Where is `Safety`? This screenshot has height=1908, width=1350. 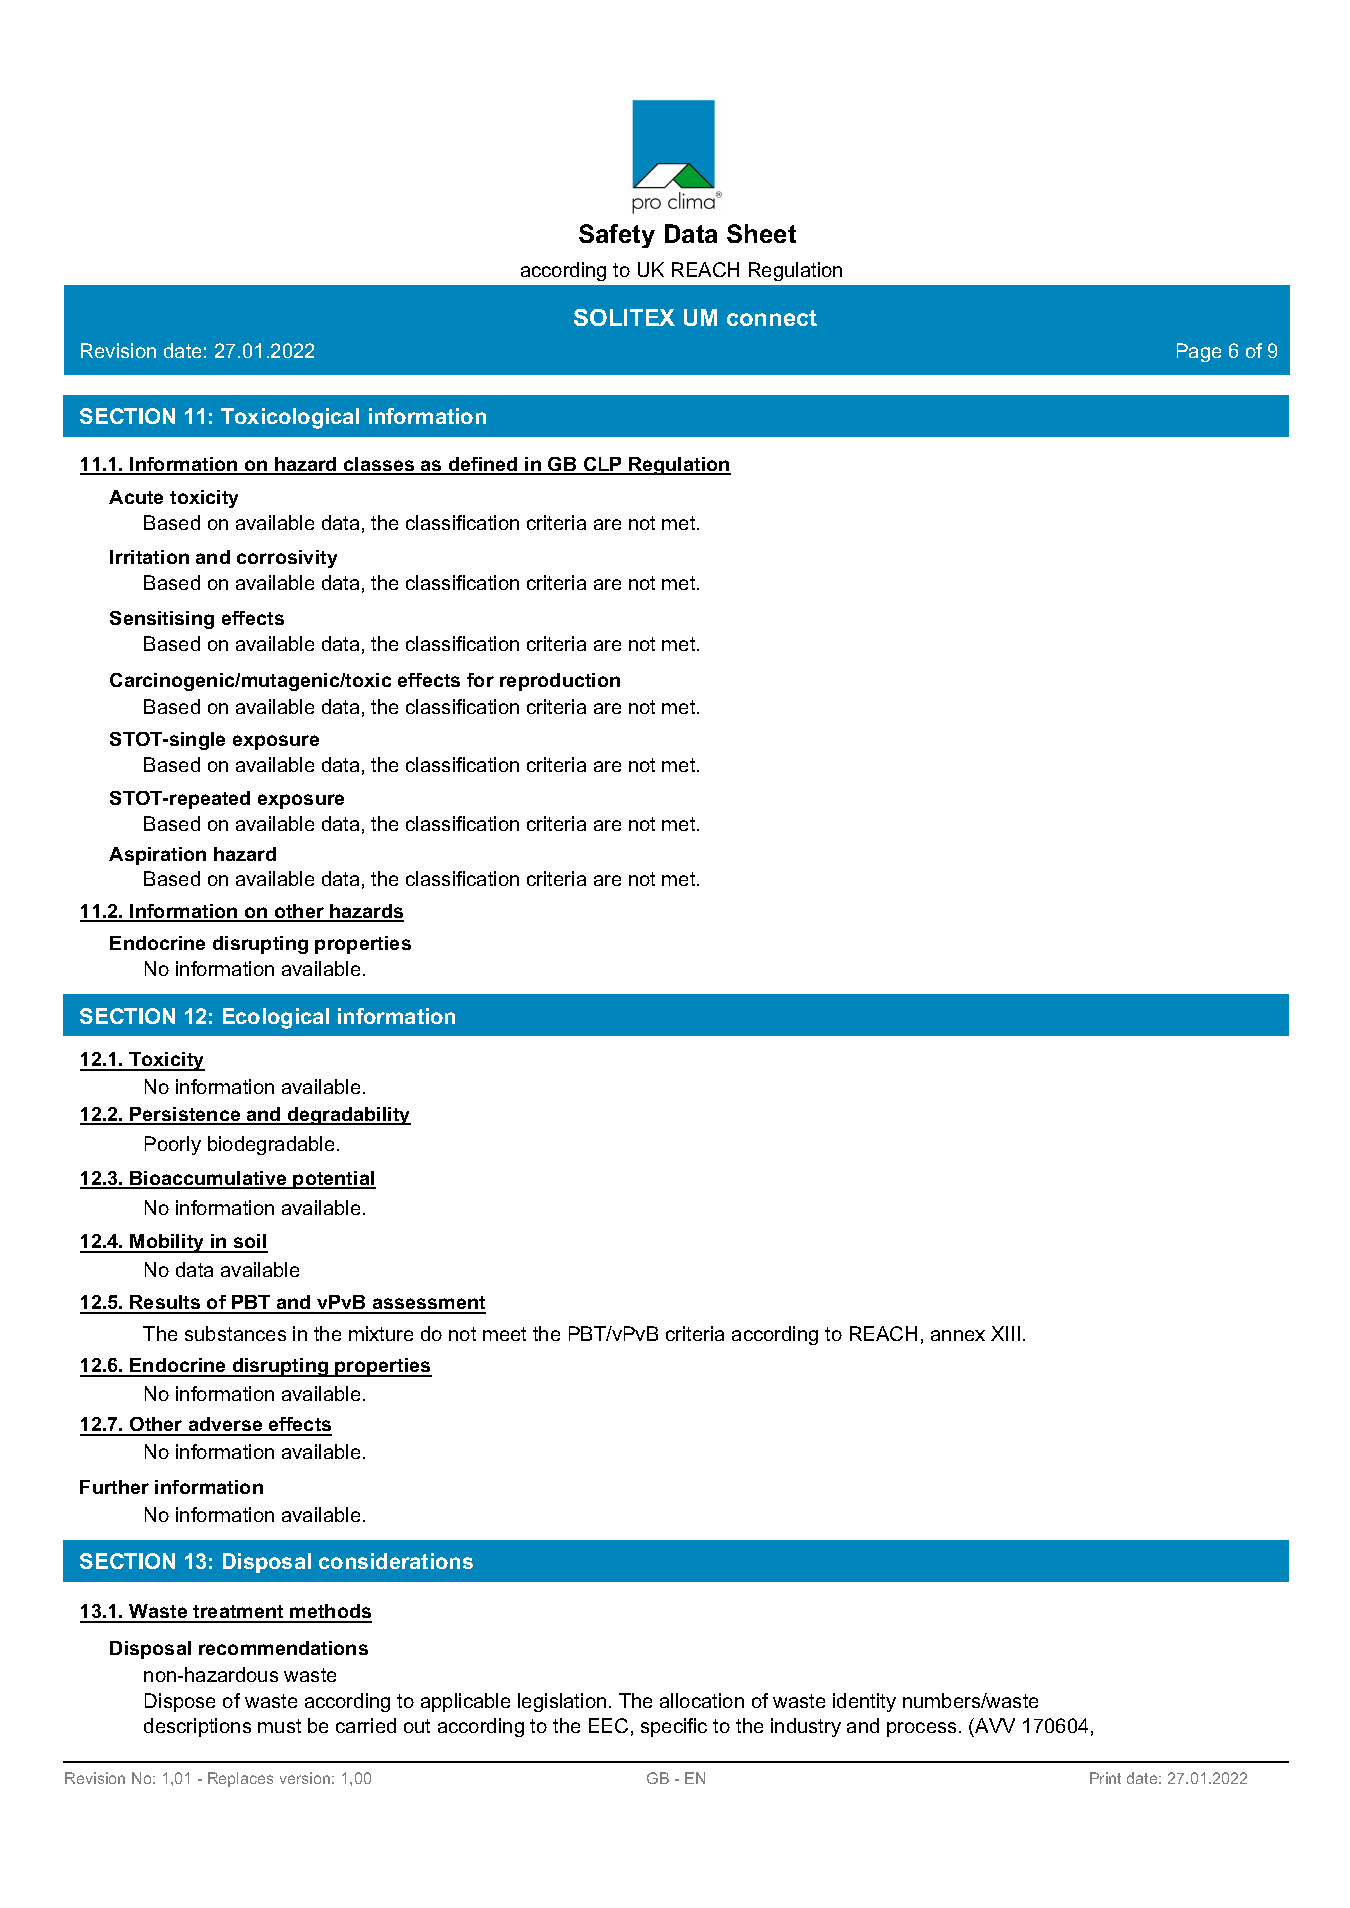
Safety is located at coordinates (617, 236).
